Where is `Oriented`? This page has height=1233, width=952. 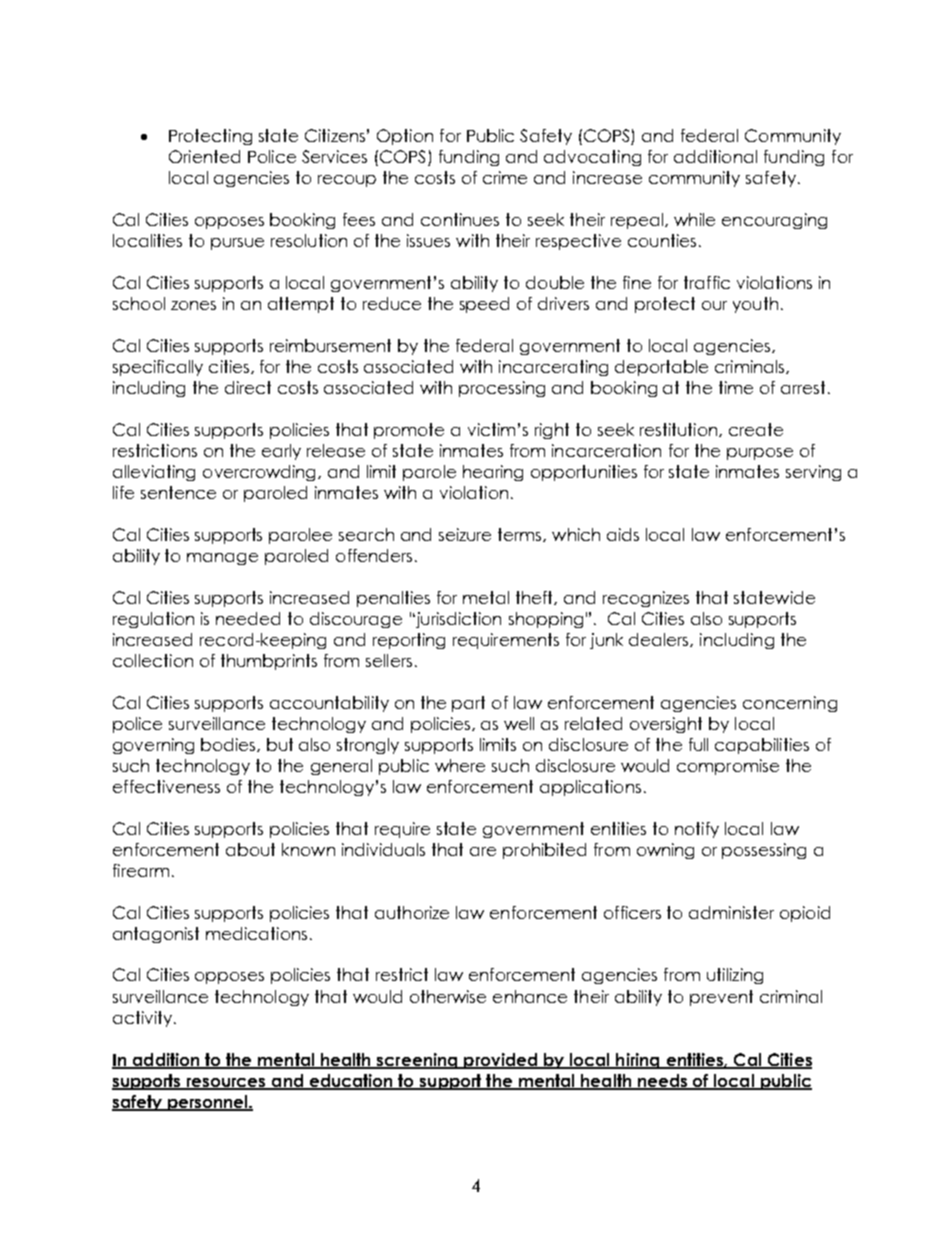
Oriented is located at coordinates (204, 156).
